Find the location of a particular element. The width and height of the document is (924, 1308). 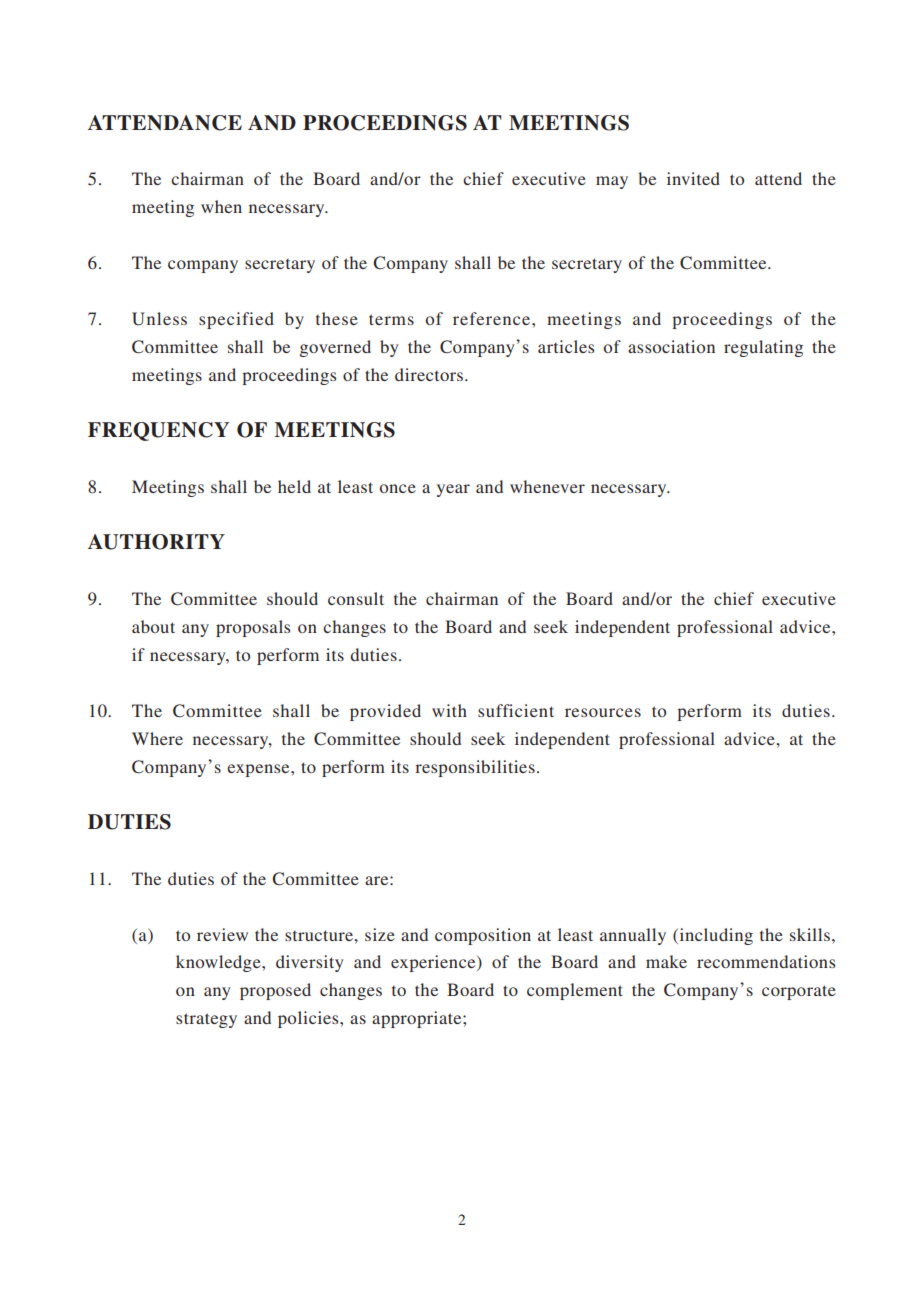

year is located at coordinates (453, 490).
